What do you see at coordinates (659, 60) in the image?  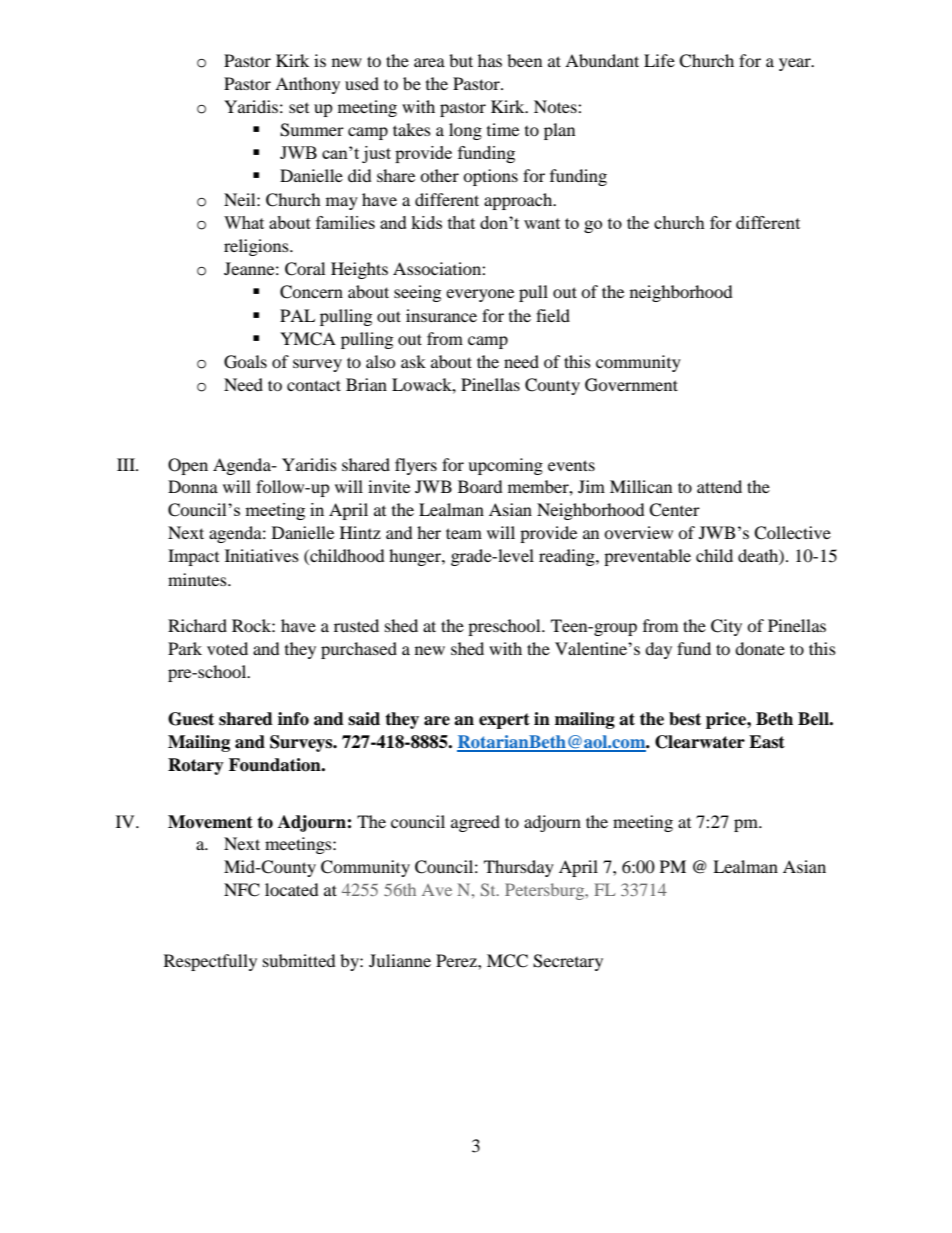 I see `Life` at bounding box center [659, 60].
